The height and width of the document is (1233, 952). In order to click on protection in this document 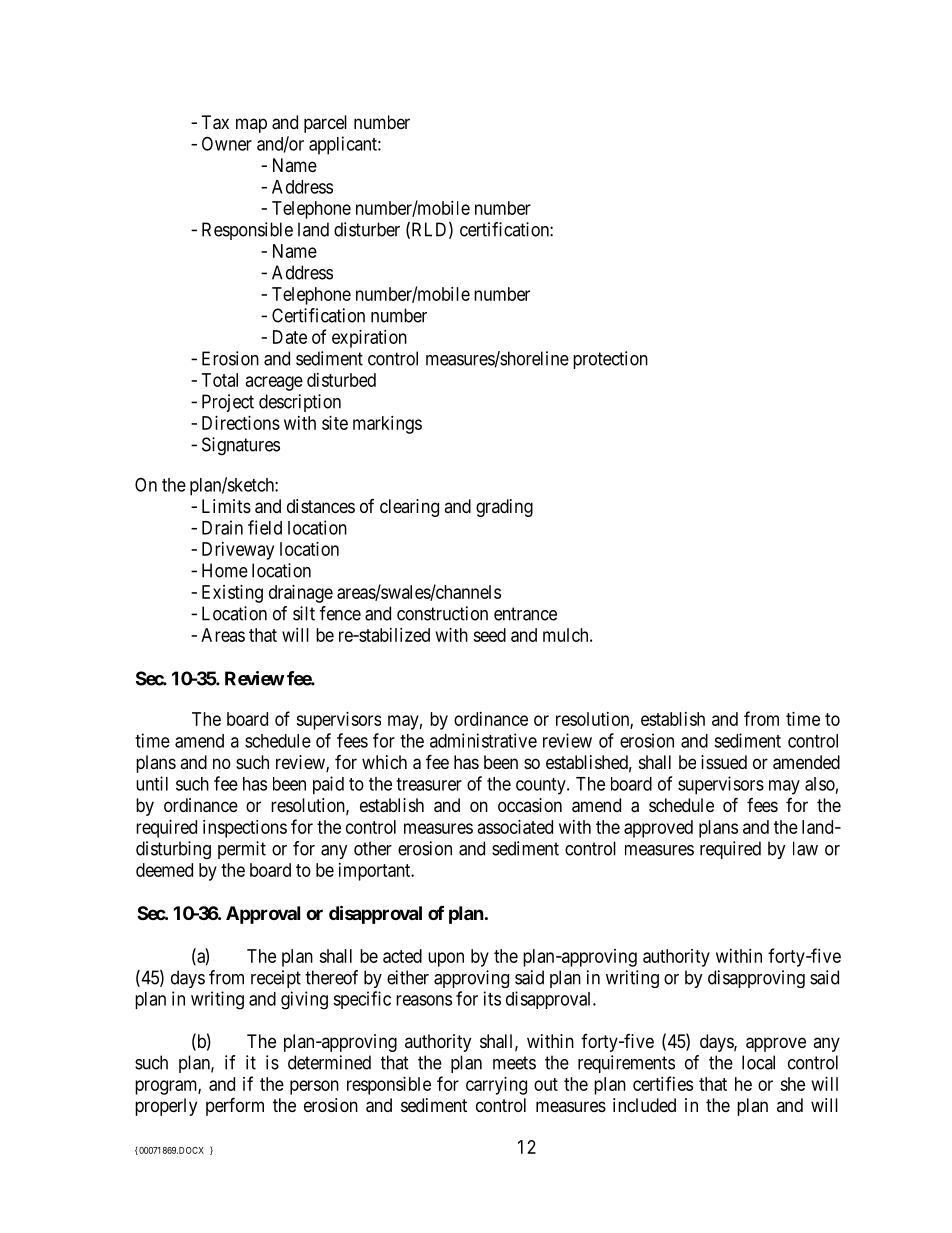, I will do `click(610, 360)`.
